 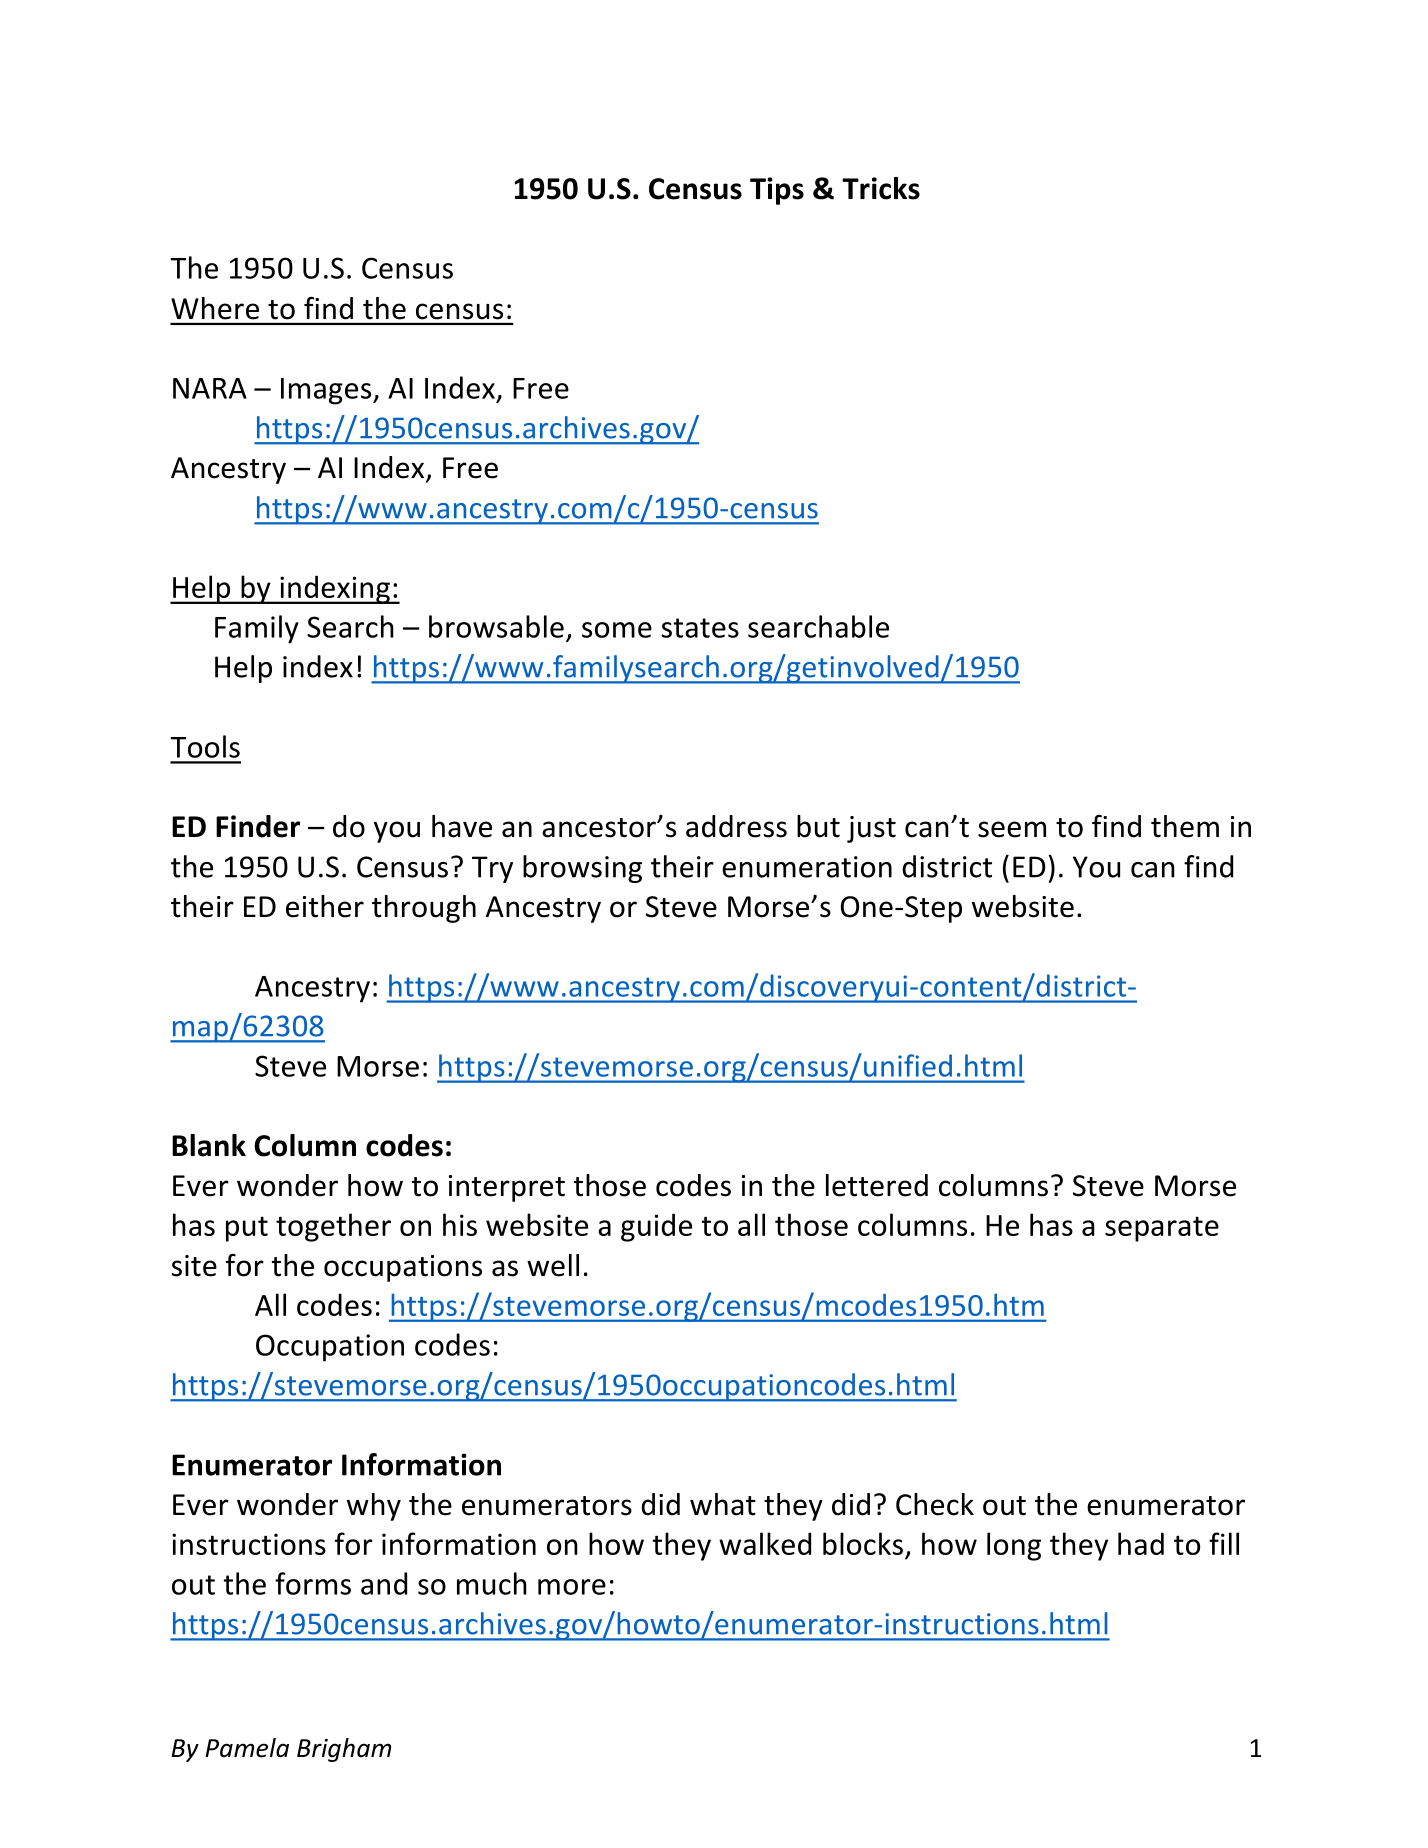 What do you see at coordinates (777, 191) in the screenshot?
I see `Tips` at bounding box center [777, 191].
